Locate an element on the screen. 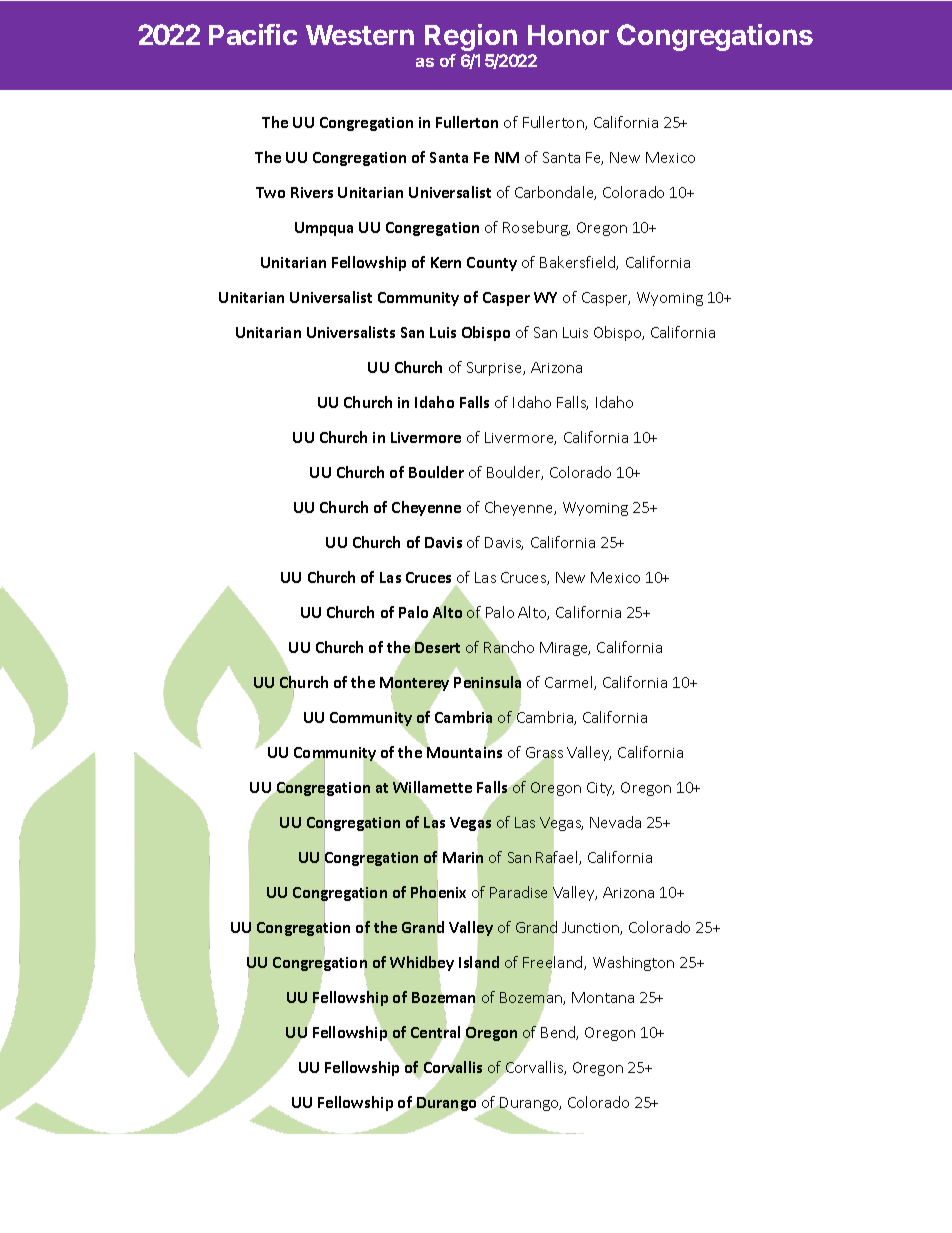 The height and width of the screenshot is (1233, 952). County is located at coordinates (492, 264).
